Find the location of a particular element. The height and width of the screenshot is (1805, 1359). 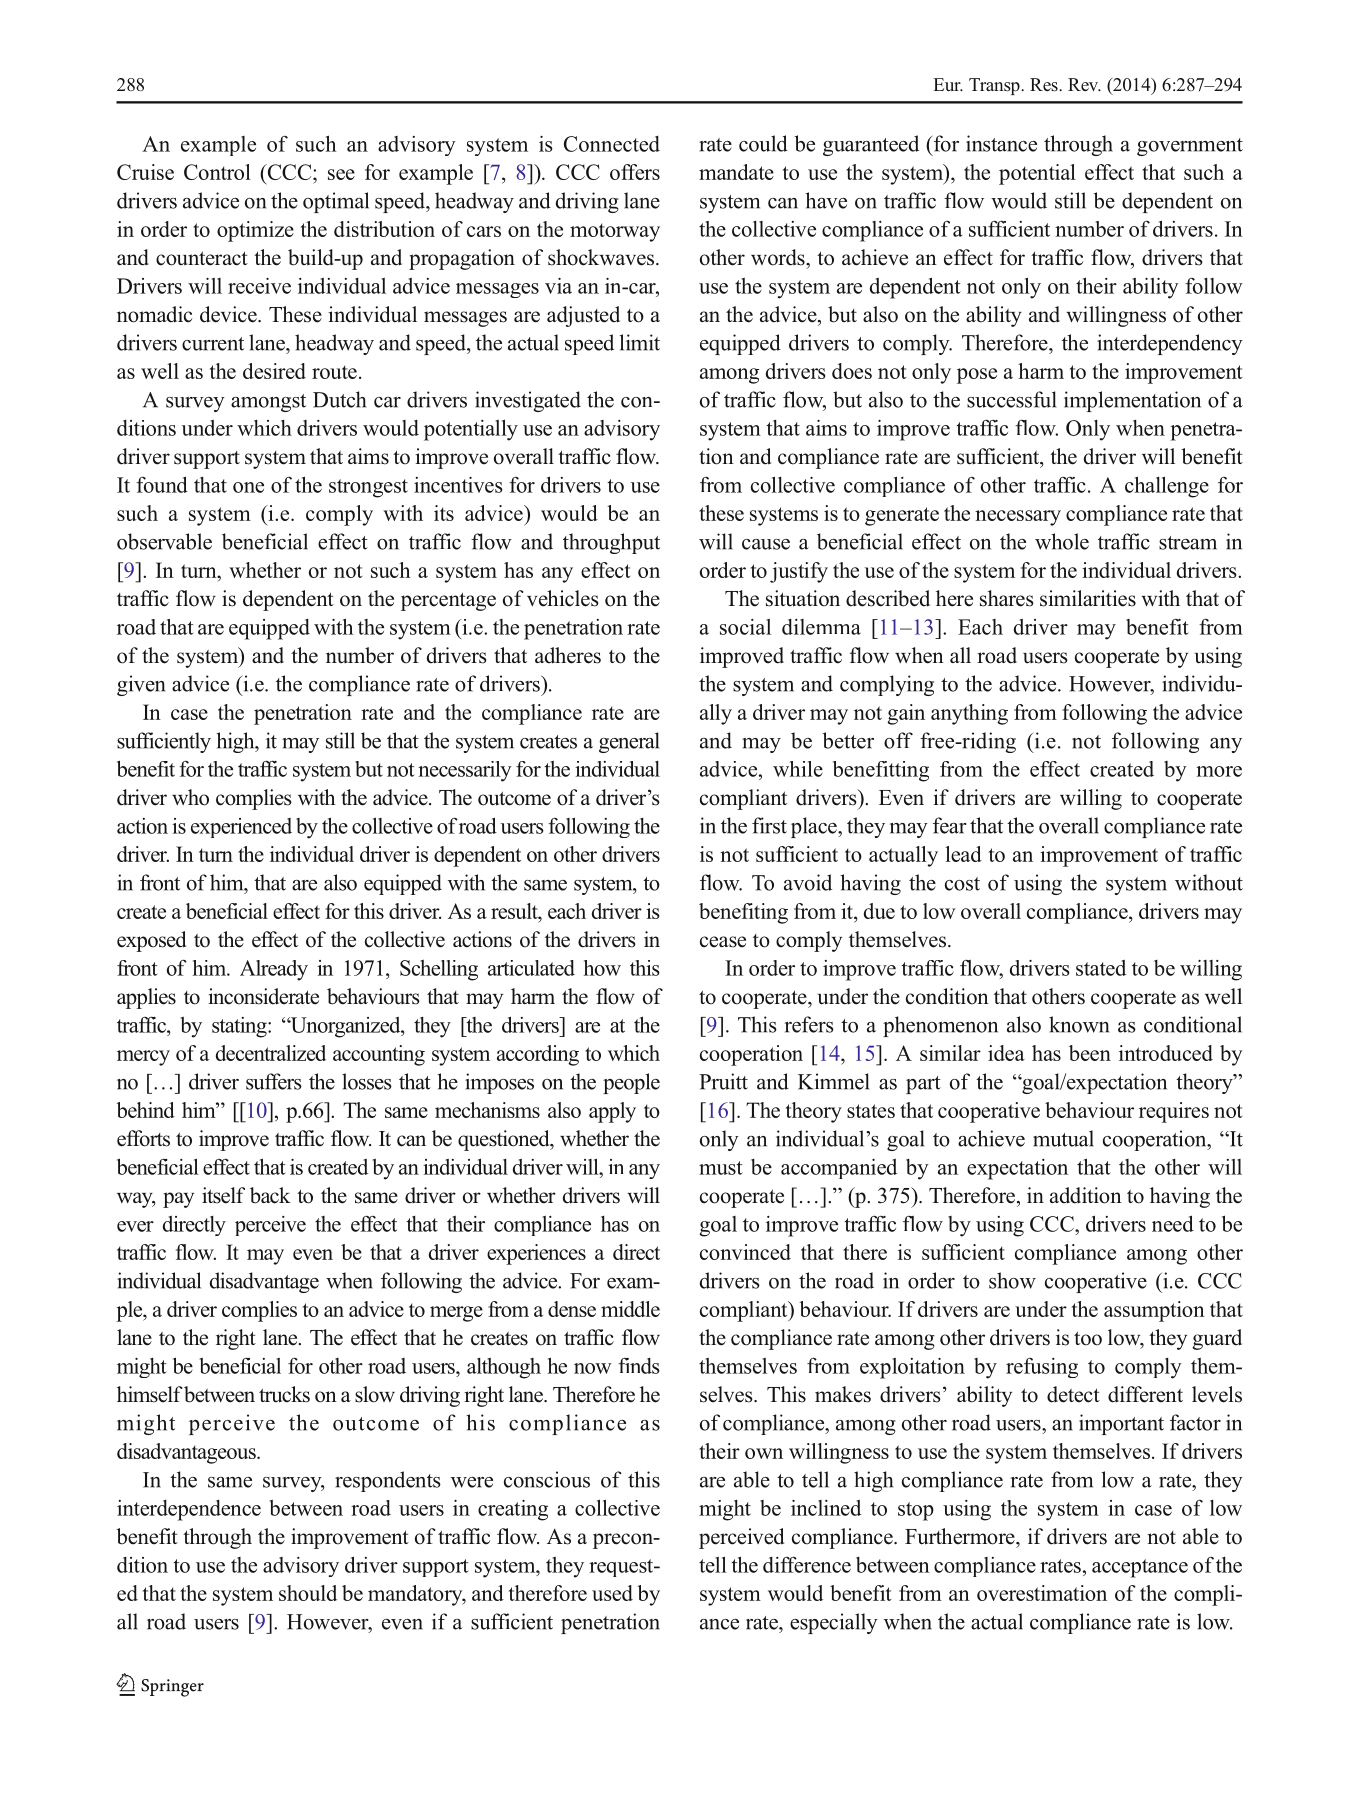

must is located at coordinates (721, 1168).
